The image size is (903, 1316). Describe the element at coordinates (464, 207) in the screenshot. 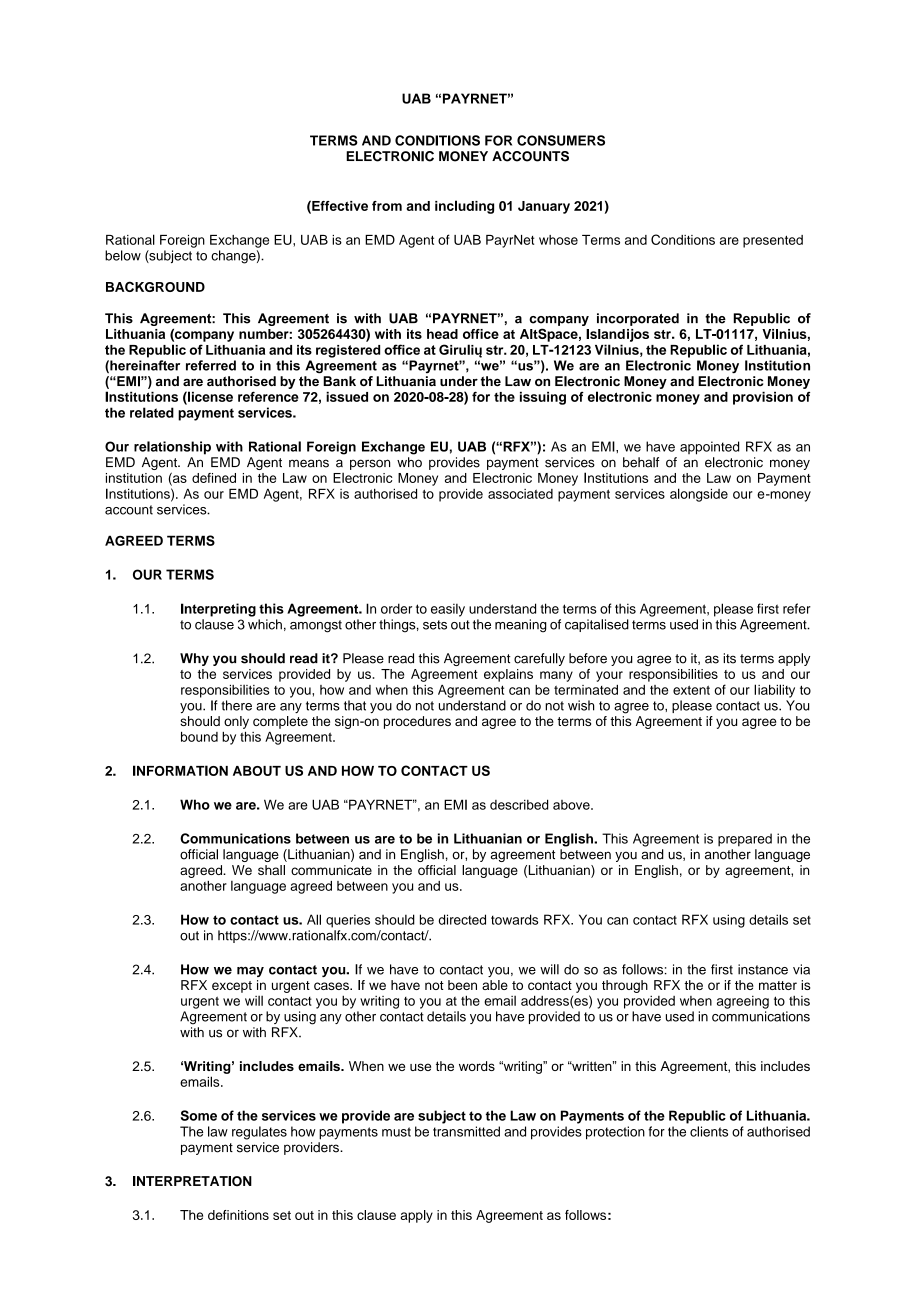

I see `including` at that location.
